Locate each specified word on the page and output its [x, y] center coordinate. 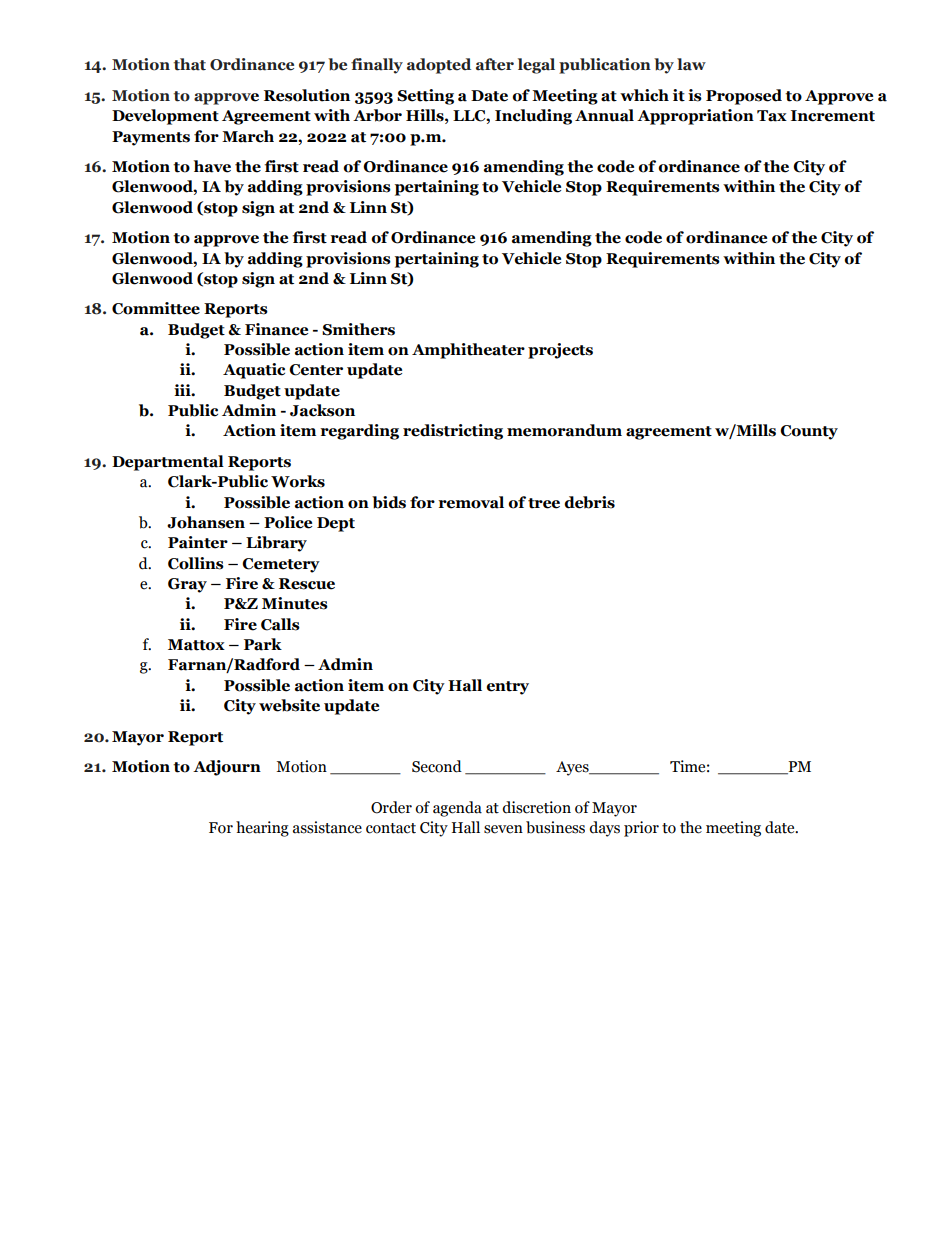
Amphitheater [468, 351]
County [809, 432]
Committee [156, 308]
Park [263, 644]
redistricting [453, 432]
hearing [262, 829]
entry [507, 688]
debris [589, 502]
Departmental [168, 463]
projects [560, 351]
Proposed [744, 97]
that [190, 64]
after [495, 64]
